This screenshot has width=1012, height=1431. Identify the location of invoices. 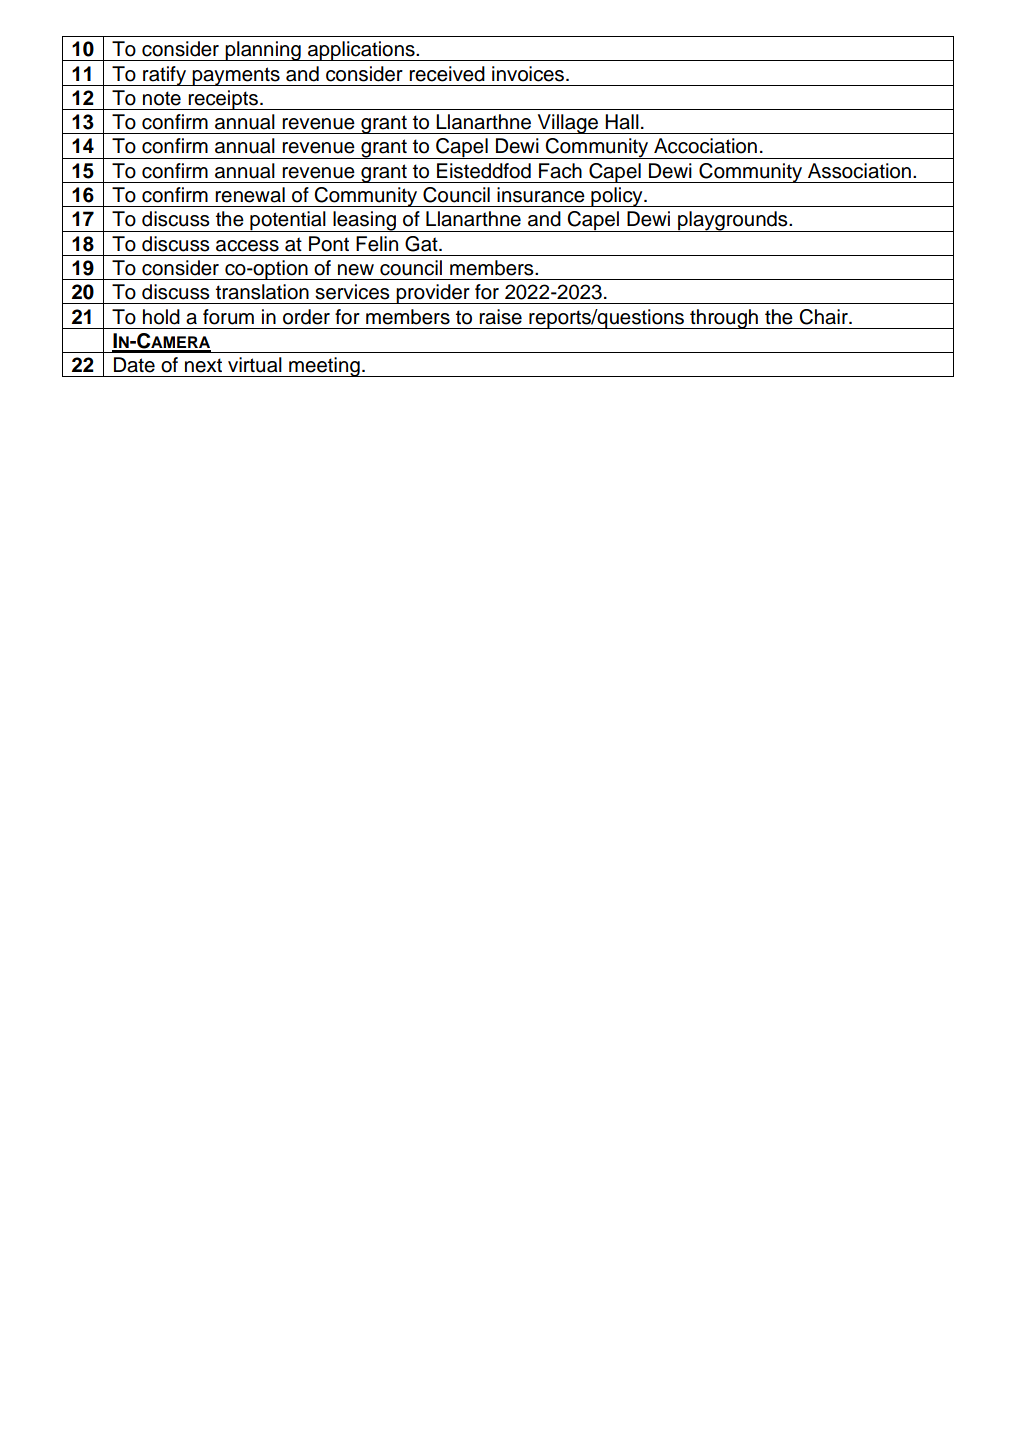
(529, 74).
